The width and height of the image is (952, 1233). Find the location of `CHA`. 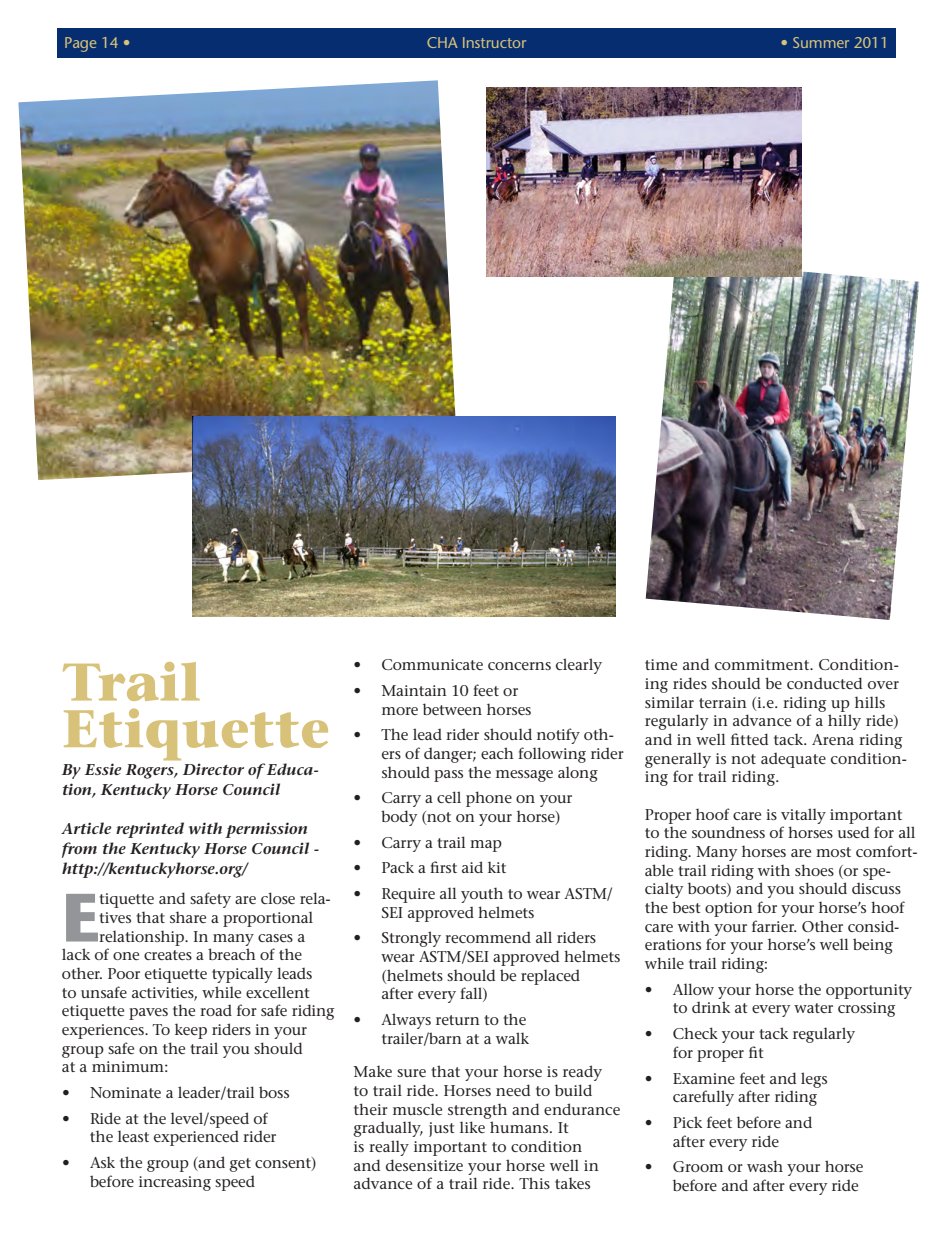

CHA is located at coordinates (442, 42).
